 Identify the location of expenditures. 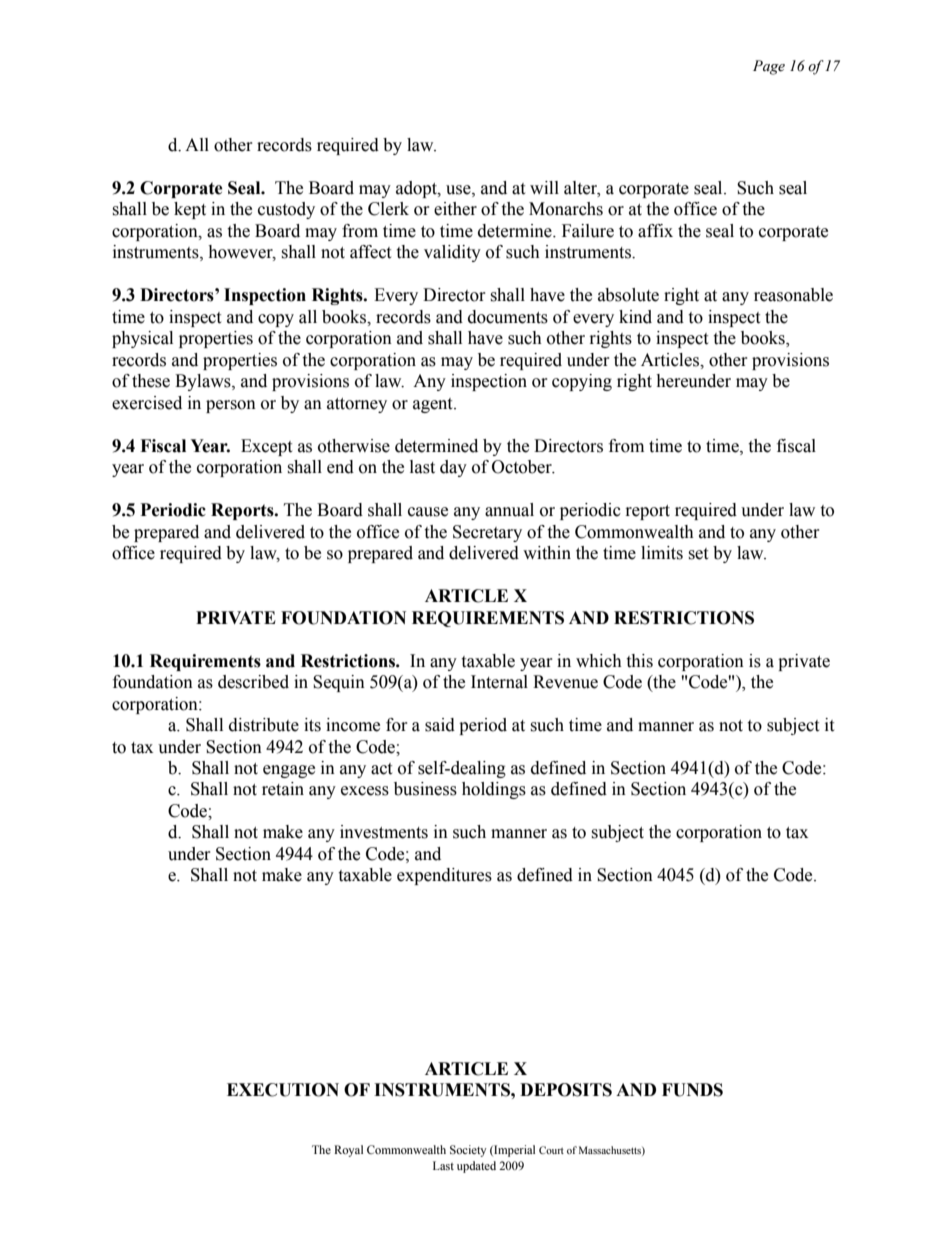
(444, 876).
